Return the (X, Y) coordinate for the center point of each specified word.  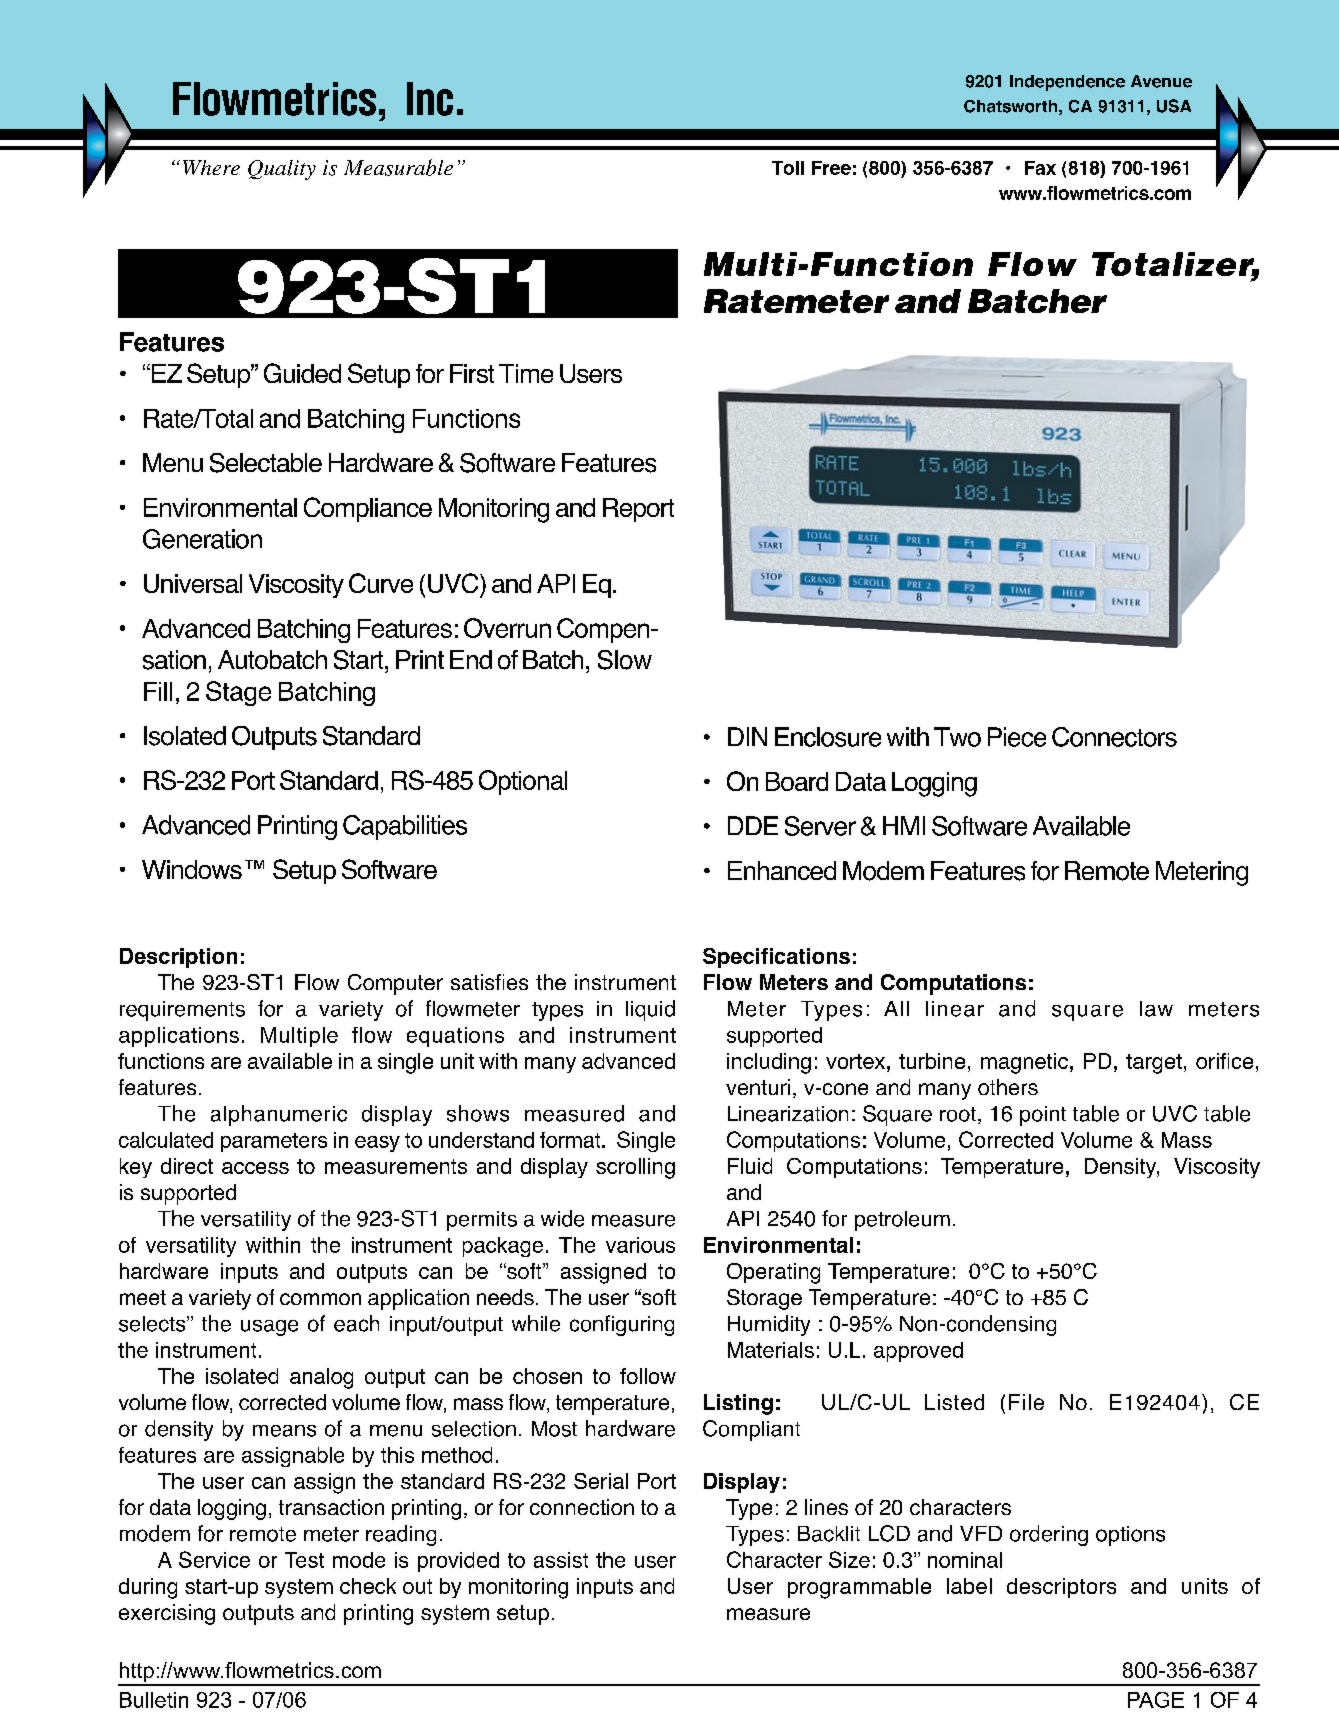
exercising (167, 1614)
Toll (788, 168)
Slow (625, 660)
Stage (238, 693)
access (255, 1168)
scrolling (635, 1168)
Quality (282, 170)
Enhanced (782, 870)
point (1043, 1116)
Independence (1067, 83)
